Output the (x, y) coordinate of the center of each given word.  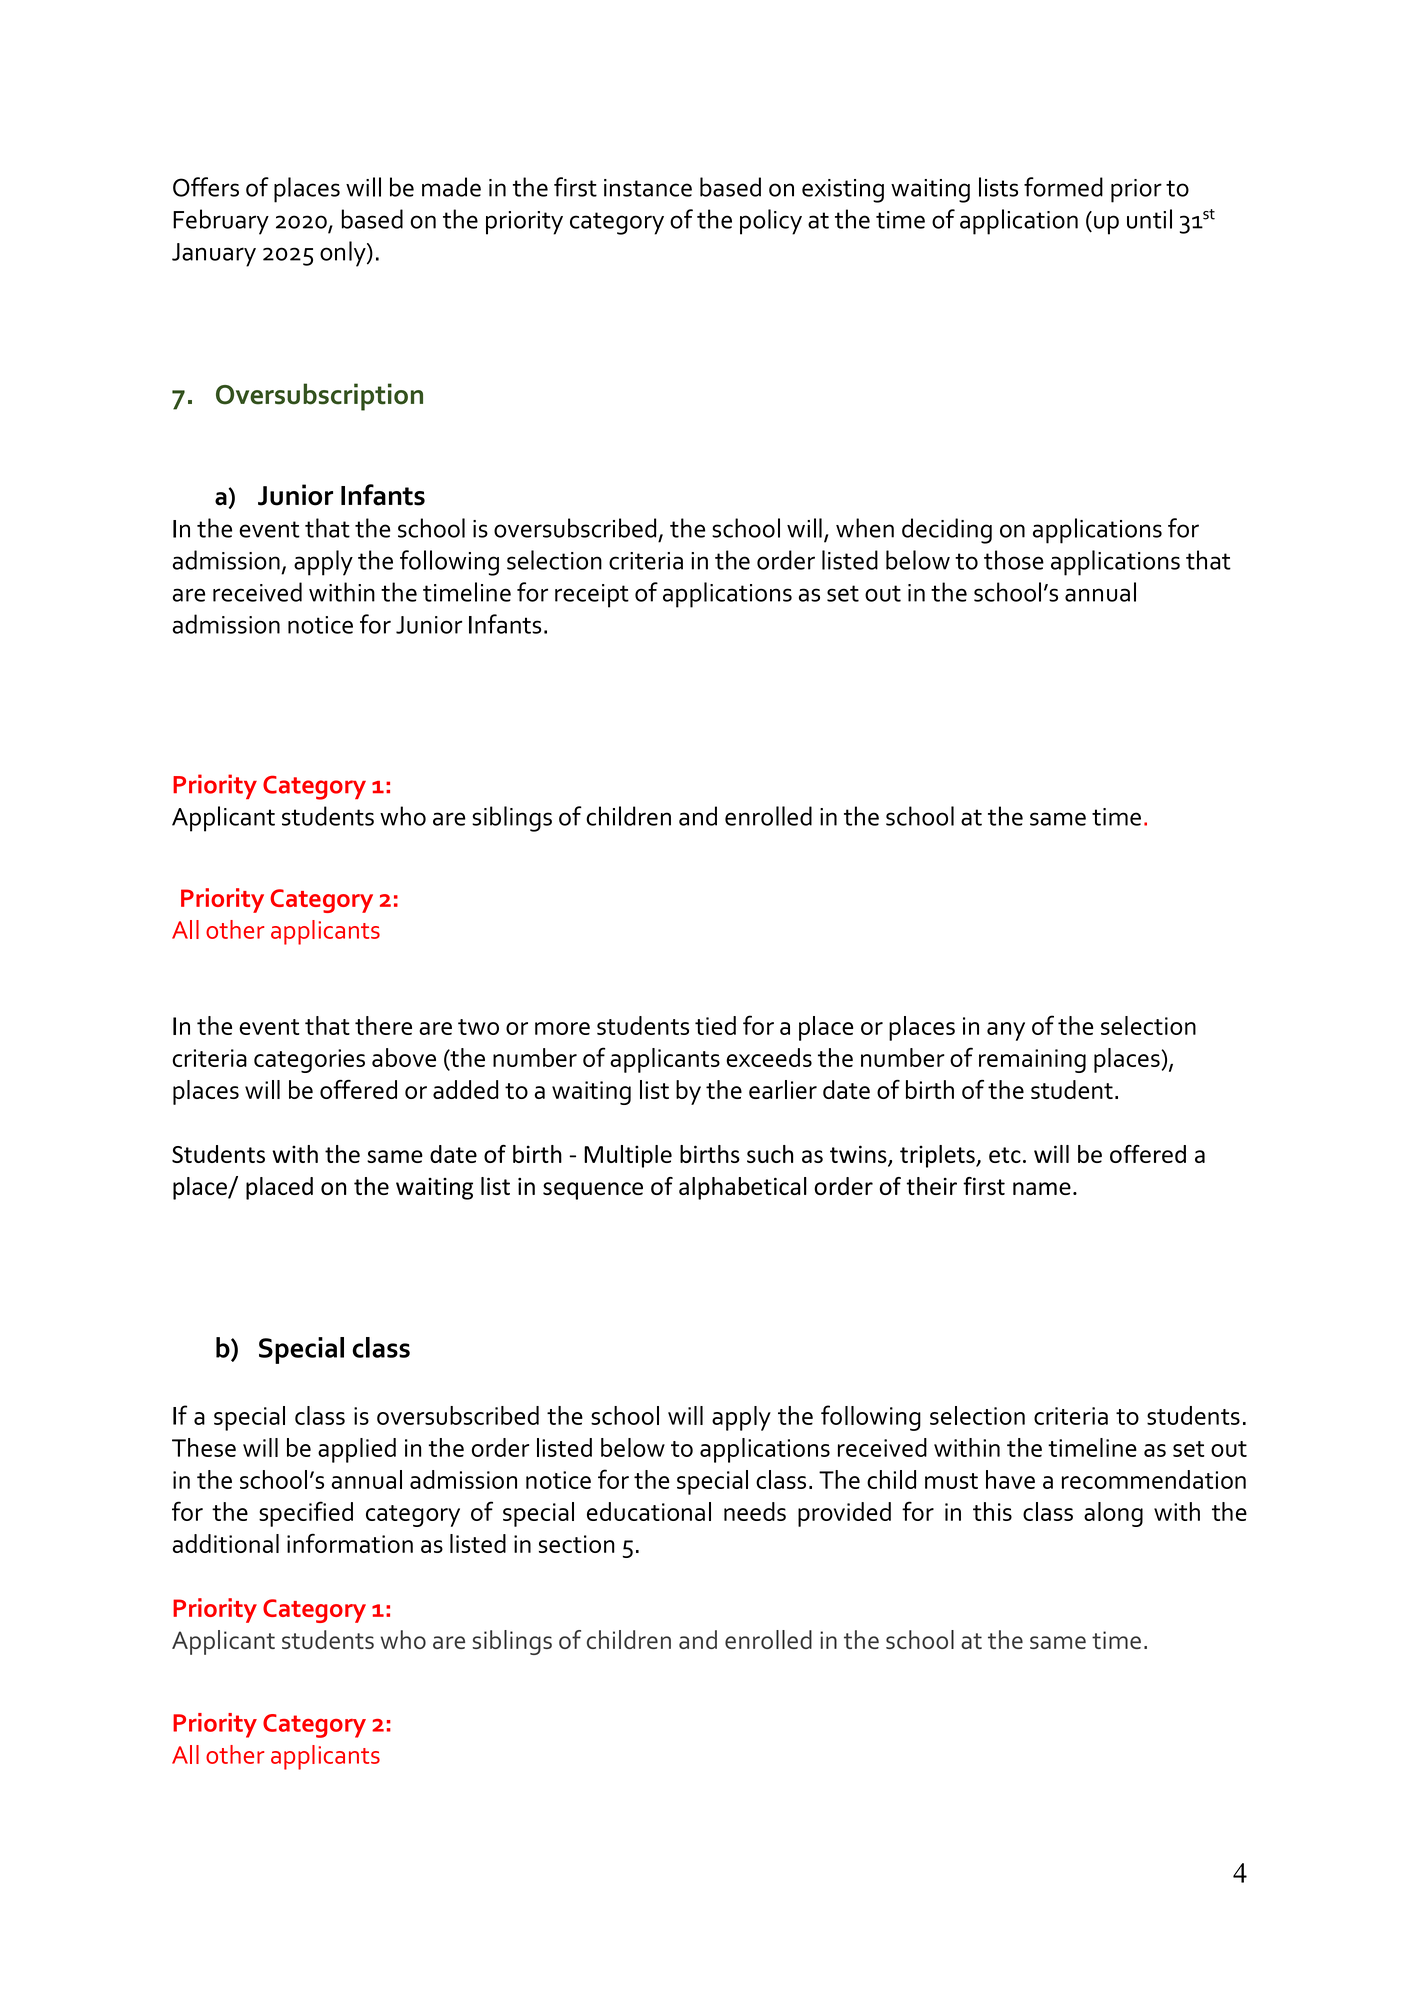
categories (309, 1061)
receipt (592, 596)
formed (1063, 187)
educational (649, 1511)
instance (648, 188)
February (221, 222)
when (865, 528)
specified (306, 1514)
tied (715, 1025)
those (1014, 560)
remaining (1032, 1061)
